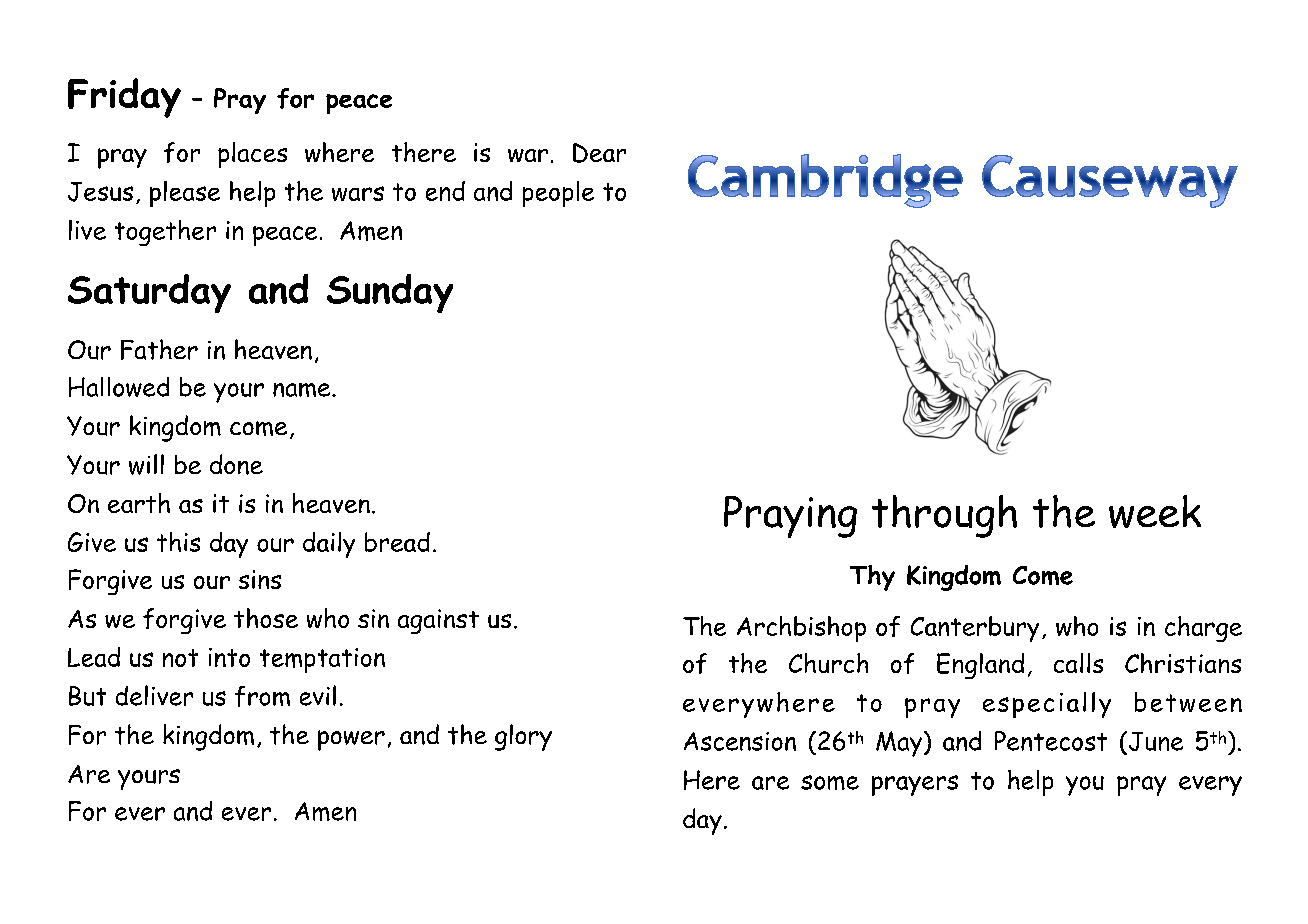  I want to click on Causeway, so click(1110, 181).
